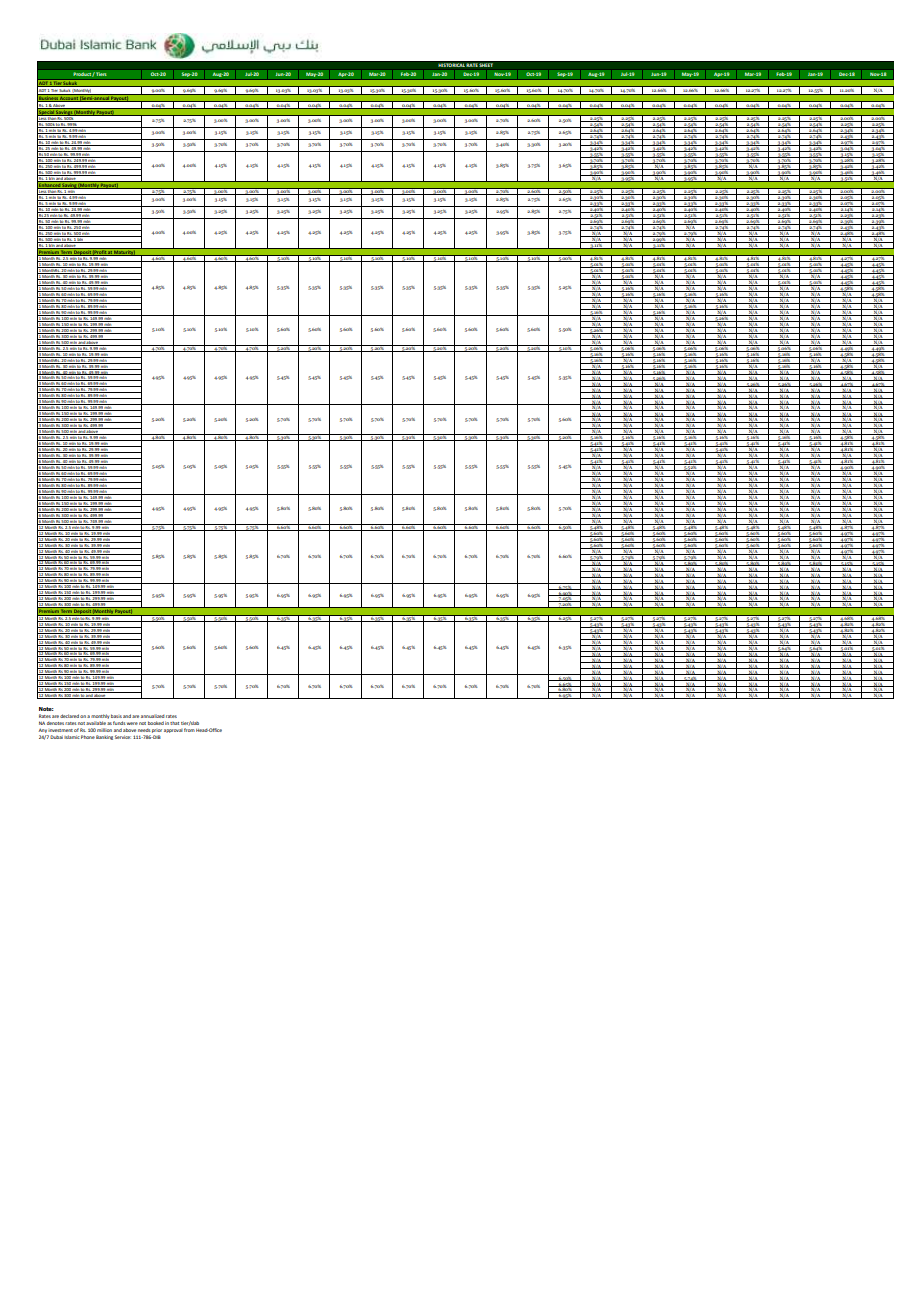  Describe the element at coordinates (69, 716) in the screenshot. I see `declared` at that location.
